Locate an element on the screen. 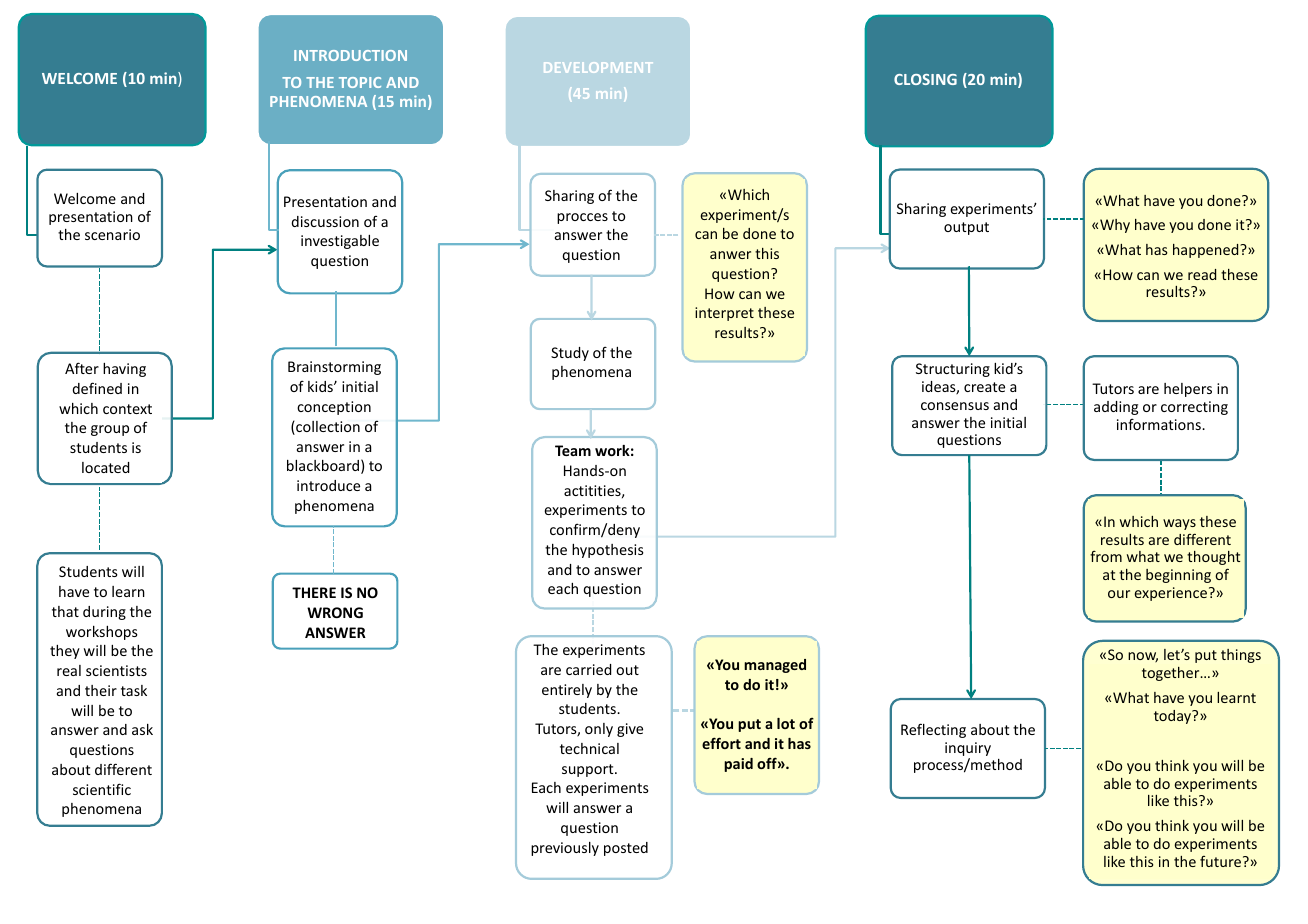 This screenshot has width=1308, height=924. scientific is located at coordinates (102, 789).
